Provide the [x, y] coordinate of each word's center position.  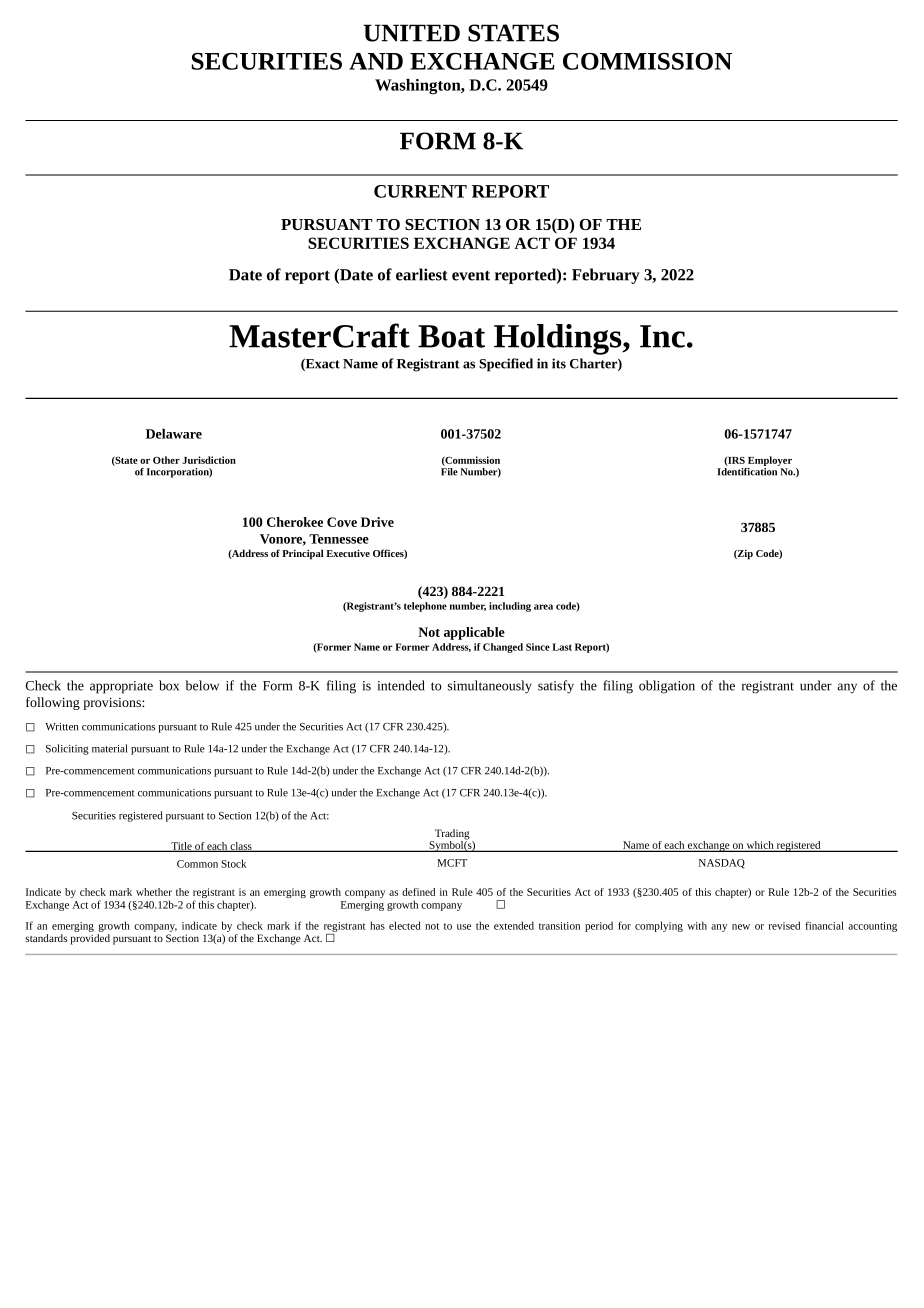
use [464, 927]
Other [166, 460]
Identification [748, 470]
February [606, 276]
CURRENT [420, 191]
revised [784, 925]
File [449, 472]
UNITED [411, 33]
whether [154, 892]
